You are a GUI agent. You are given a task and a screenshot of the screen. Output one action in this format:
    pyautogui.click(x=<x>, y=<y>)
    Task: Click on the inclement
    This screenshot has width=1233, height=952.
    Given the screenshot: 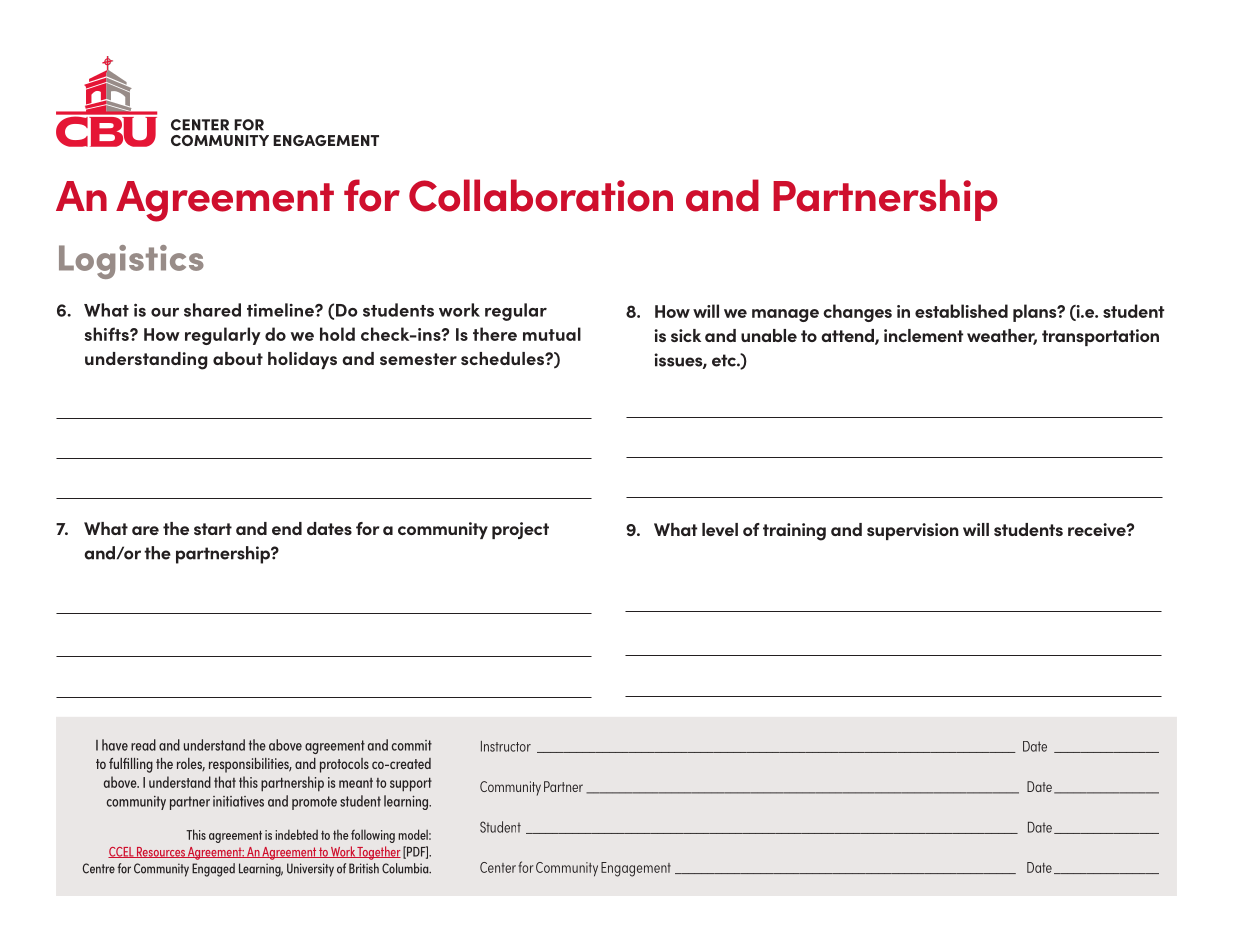 What is the action you would take?
    pyautogui.click(x=923, y=335)
